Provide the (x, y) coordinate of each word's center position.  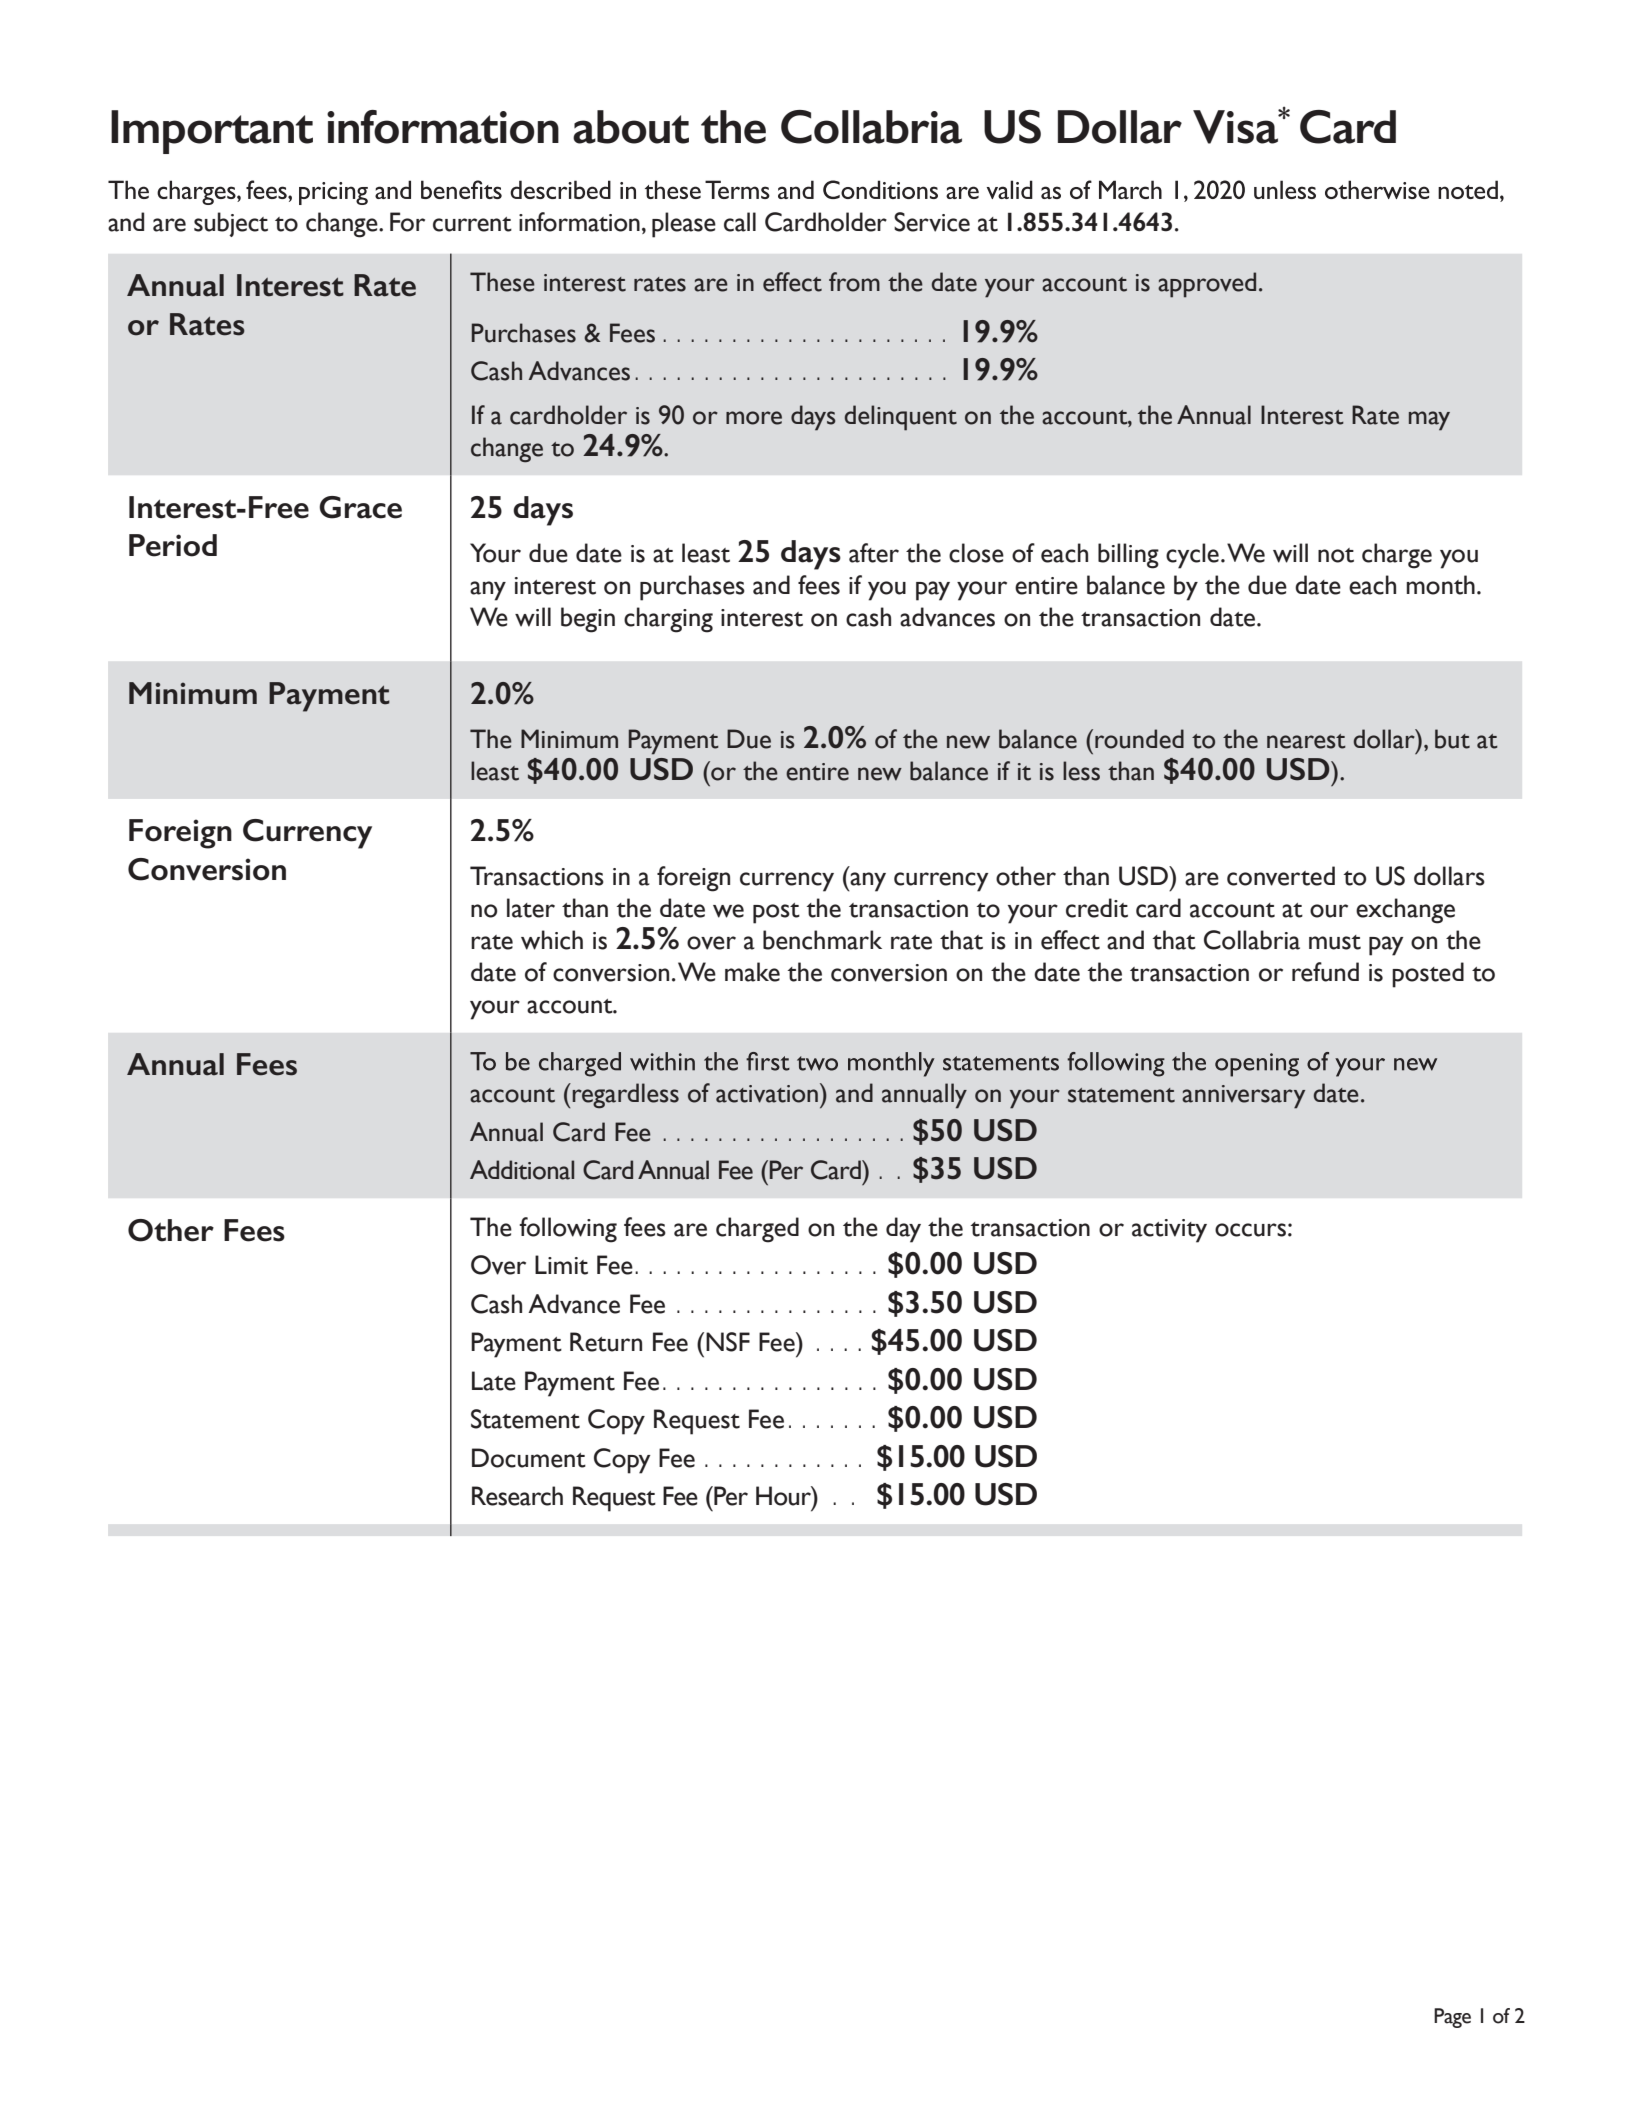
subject (231, 224)
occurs (1250, 1230)
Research (517, 1496)
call (740, 222)
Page (1452, 2018)
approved (1207, 285)
